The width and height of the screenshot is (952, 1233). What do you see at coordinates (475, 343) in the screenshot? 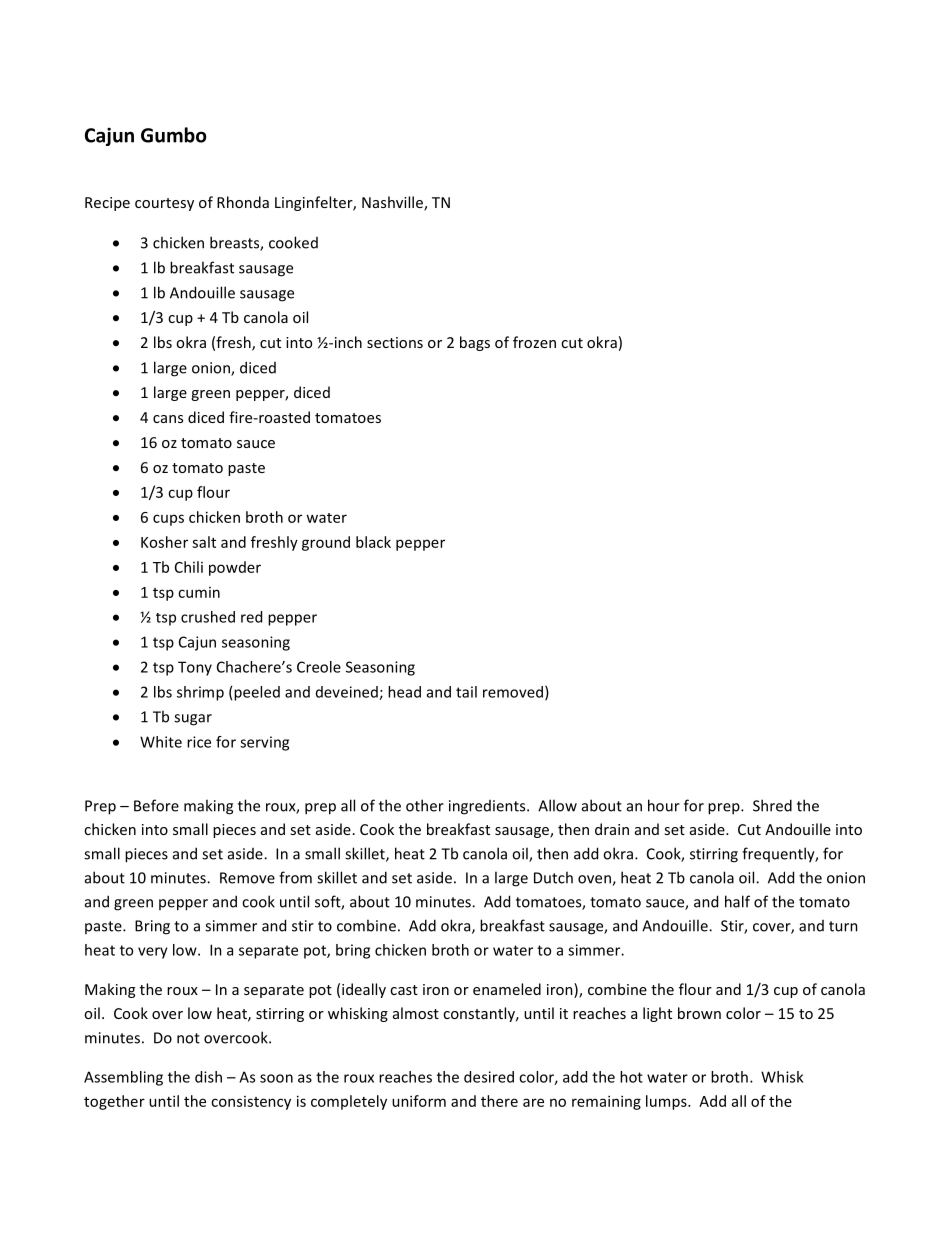
I see `bags` at bounding box center [475, 343].
